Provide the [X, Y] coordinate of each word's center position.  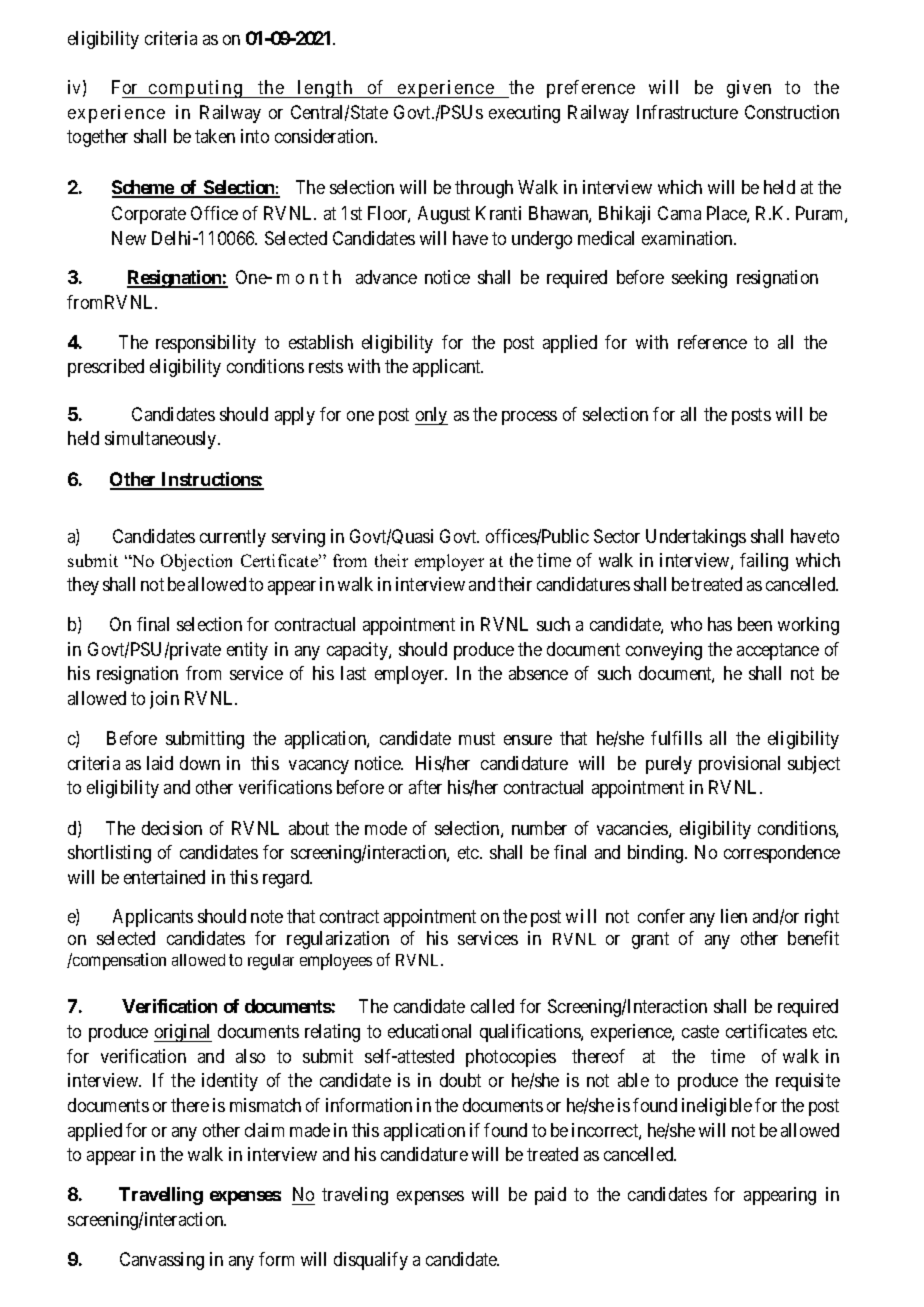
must [477, 738]
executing [524, 114]
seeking [699, 279]
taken [215, 136]
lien [734, 916]
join [164, 700]
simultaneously [162, 440]
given [749, 89]
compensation [118, 961]
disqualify [371, 1261]
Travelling [161, 1196]
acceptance [778, 651]
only [431, 416]
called [492, 1006]
